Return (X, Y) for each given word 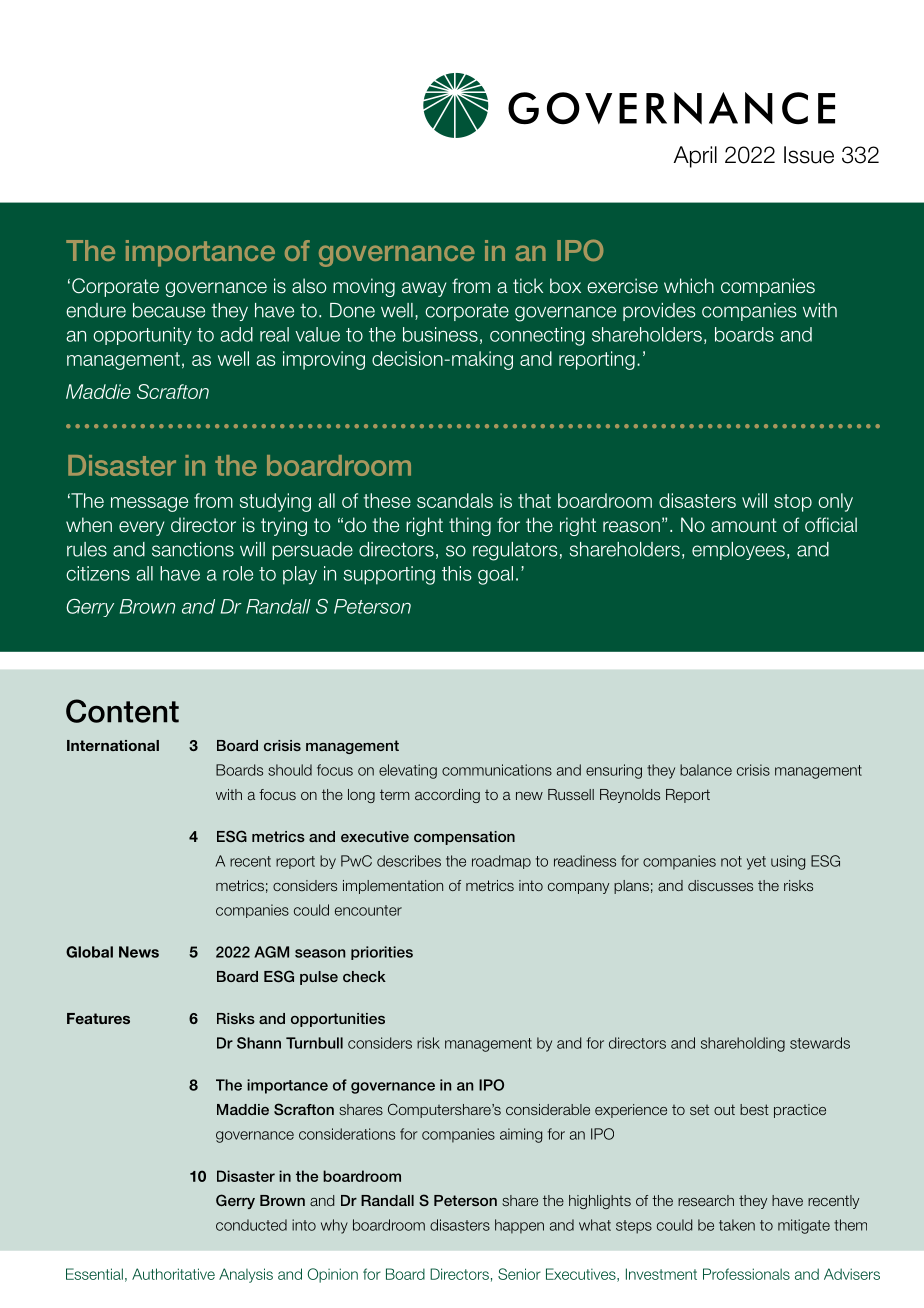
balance (706, 770)
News (139, 952)
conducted (251, 1225)
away (424, 289)
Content (122, 711)
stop (793, 503)
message (149, 504)
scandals (455, 500)
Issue (809, 155)
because (169, 310)
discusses (720, 885)
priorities (382, 953)
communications (497, 770)
